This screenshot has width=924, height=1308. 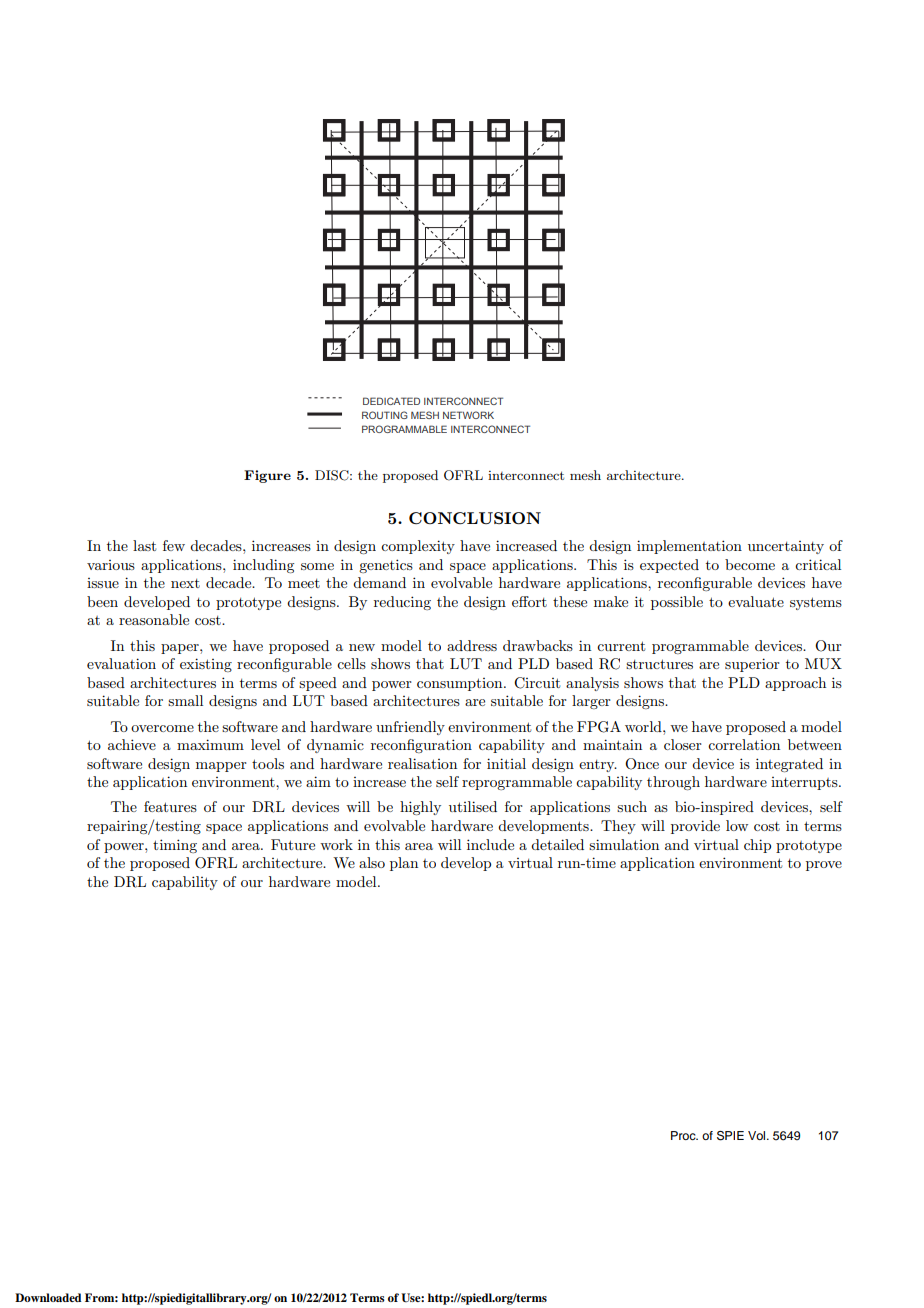 What do you see at coordinates (267, 476) in the screenshot?
I see `Figure` at bounding box center [267, 476].
